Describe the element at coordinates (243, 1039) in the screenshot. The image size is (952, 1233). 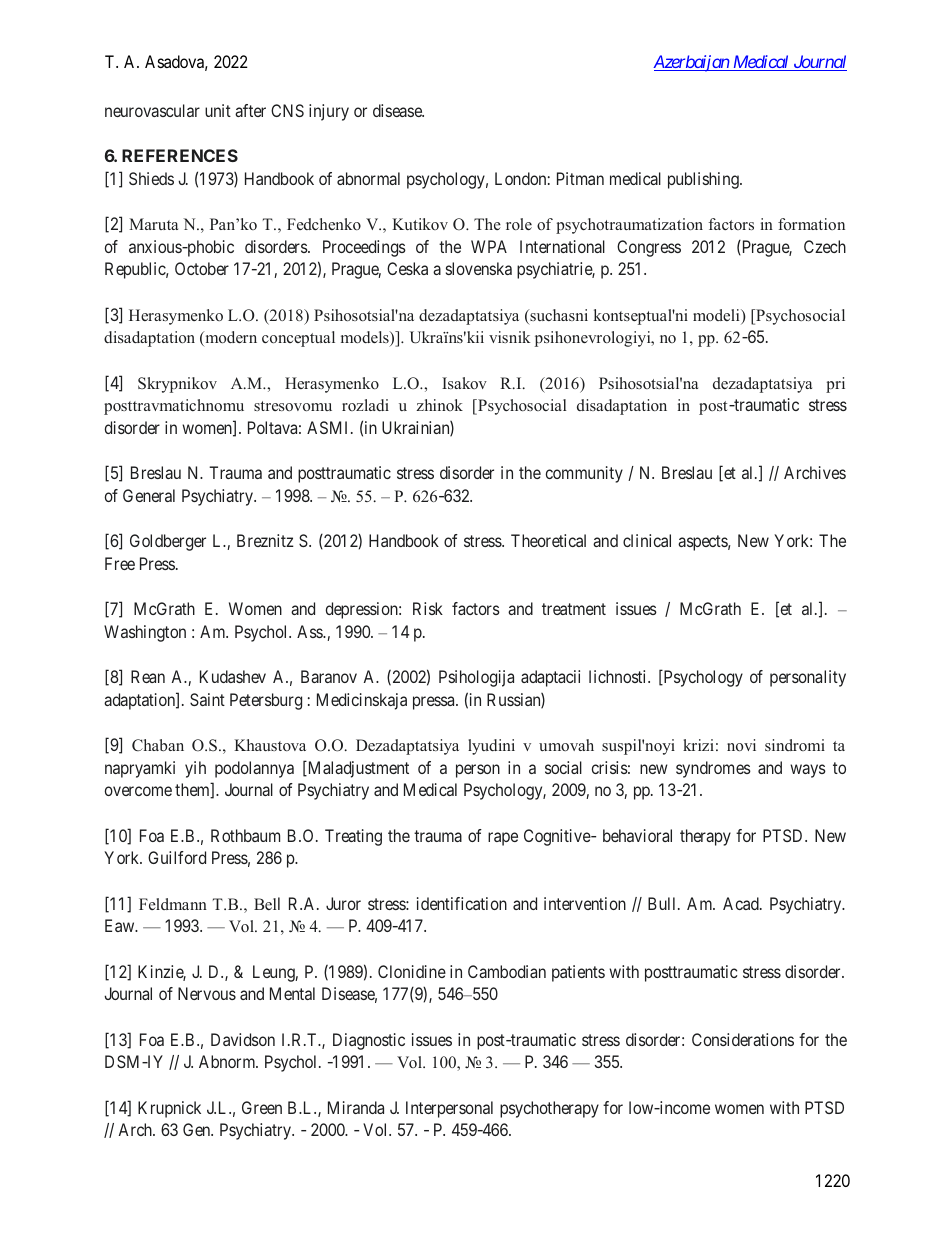
I see `Davidson` at that location.
